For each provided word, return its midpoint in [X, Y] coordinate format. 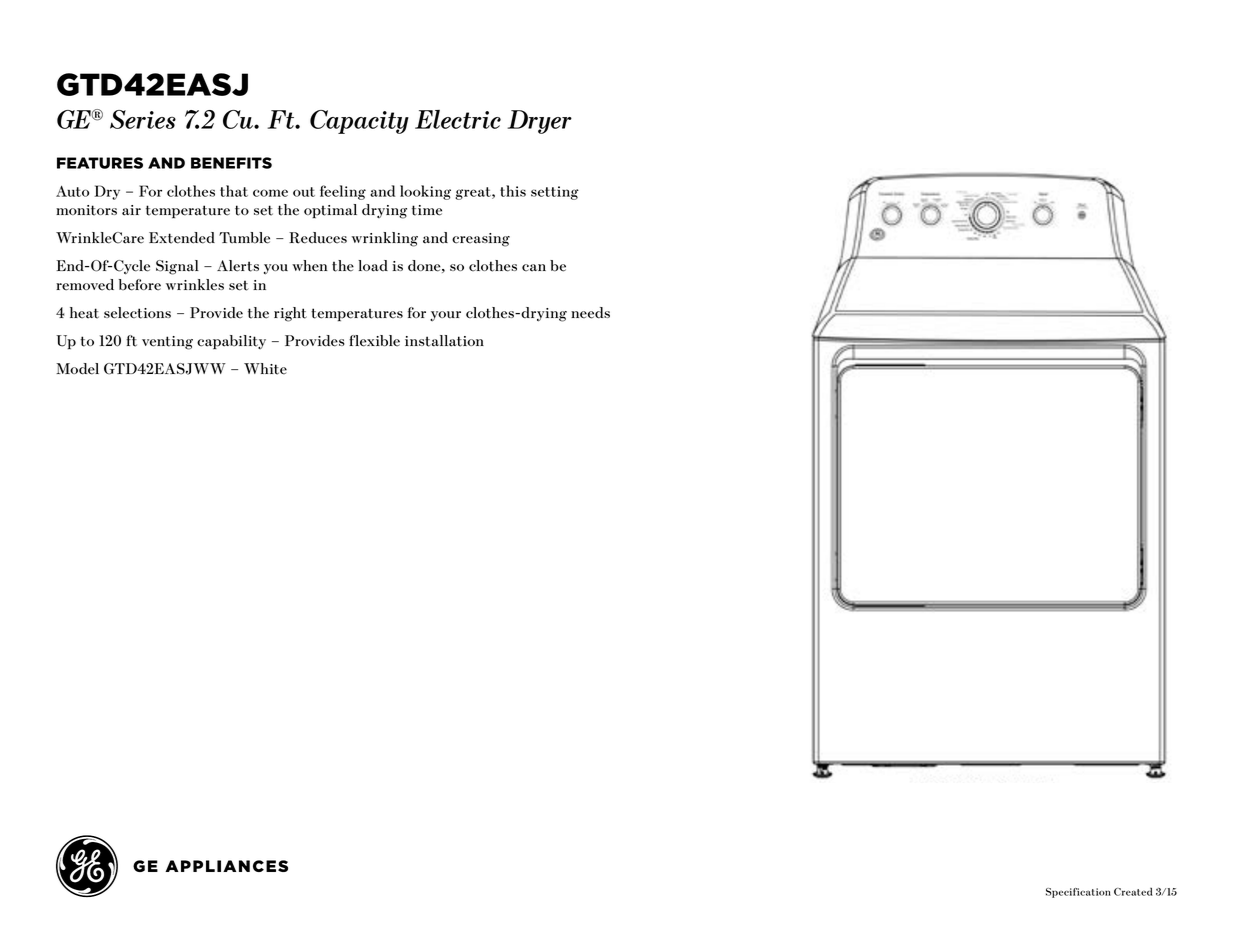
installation [444, 341]
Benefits [231, 163]
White [265, 369]
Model [77, 369]
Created [1133, 892]
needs [590, 313]
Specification [1078, 893]
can [534, 268]
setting [555, 193]
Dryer [539, 122]
